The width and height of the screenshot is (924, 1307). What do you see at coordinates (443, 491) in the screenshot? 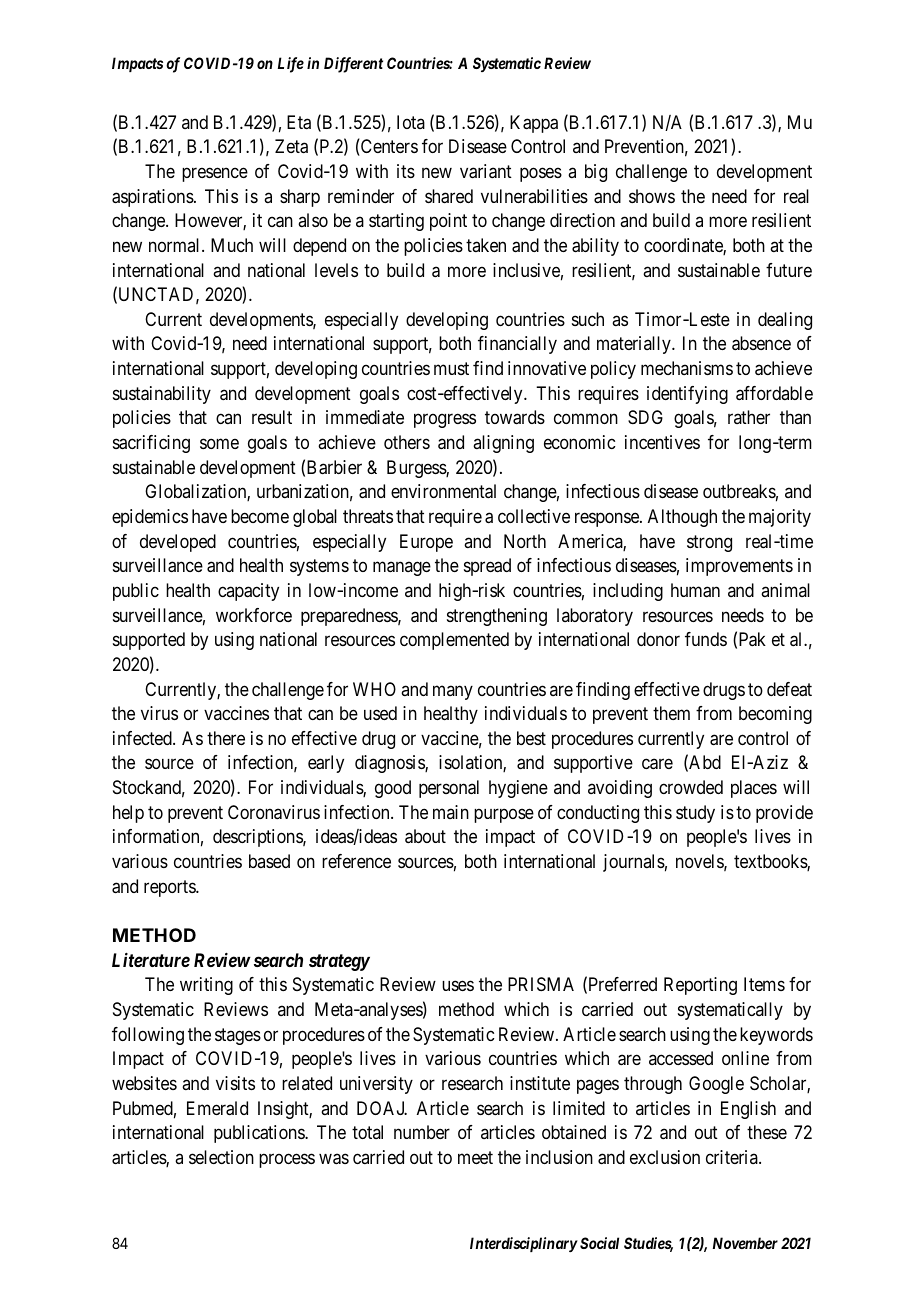
I see `environmental` at bounding box center [443, 491].
